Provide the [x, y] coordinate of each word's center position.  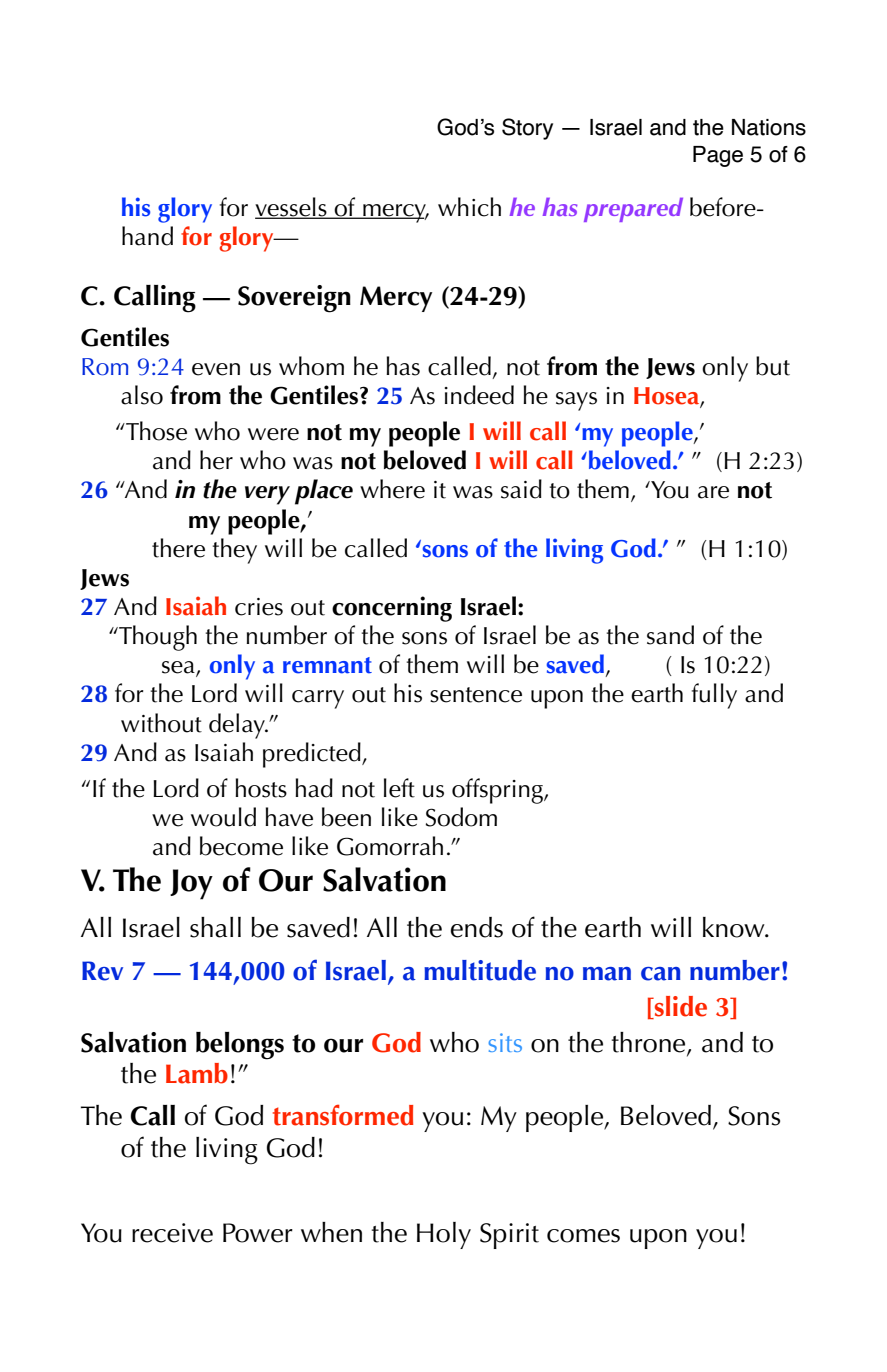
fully [714, 696]
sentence [476, 695]
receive [172, 1233]
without [161, 723]
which [469, 207]
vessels [292, 208]
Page [718, 156]
